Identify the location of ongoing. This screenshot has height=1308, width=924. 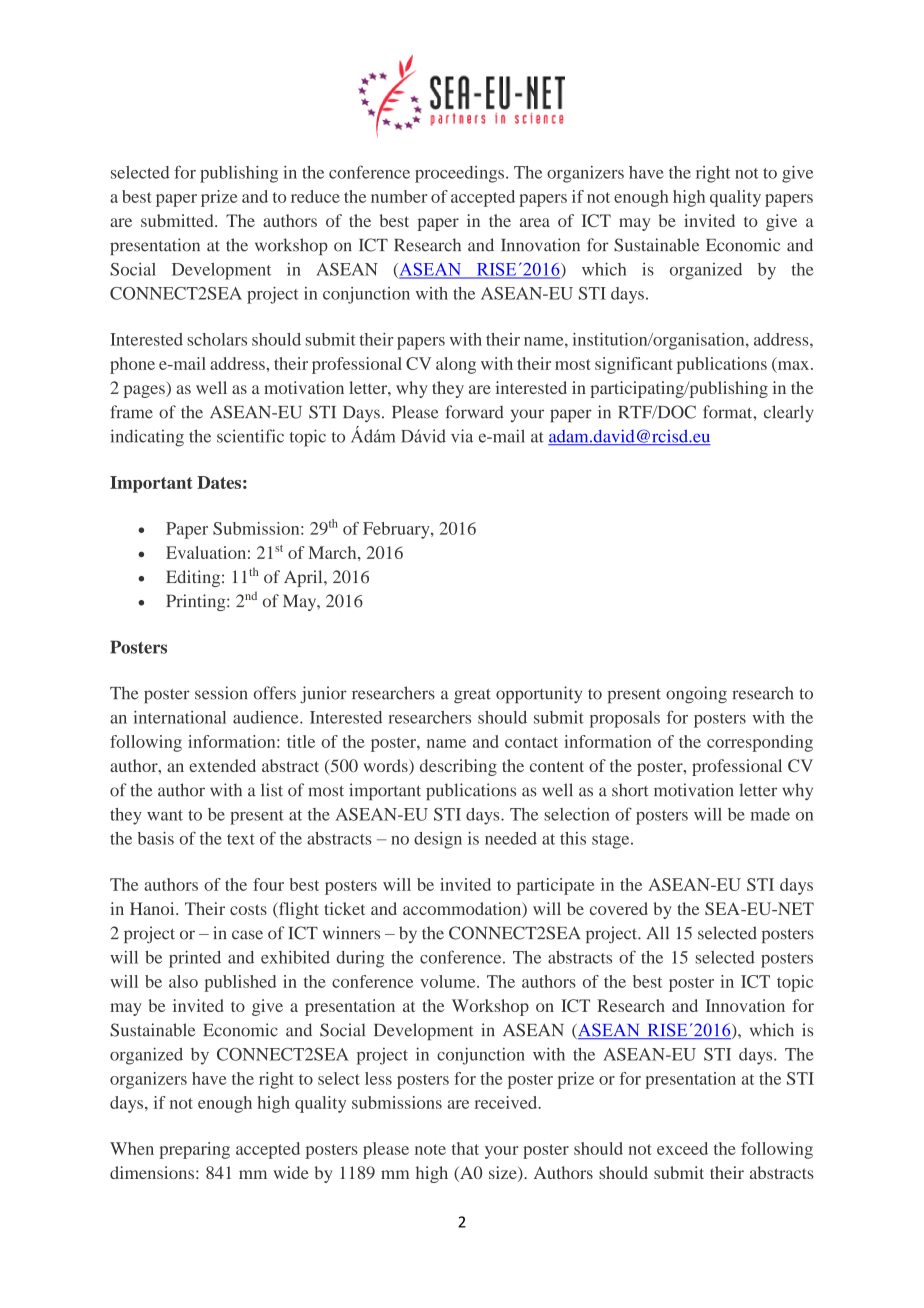
(696, 695).
